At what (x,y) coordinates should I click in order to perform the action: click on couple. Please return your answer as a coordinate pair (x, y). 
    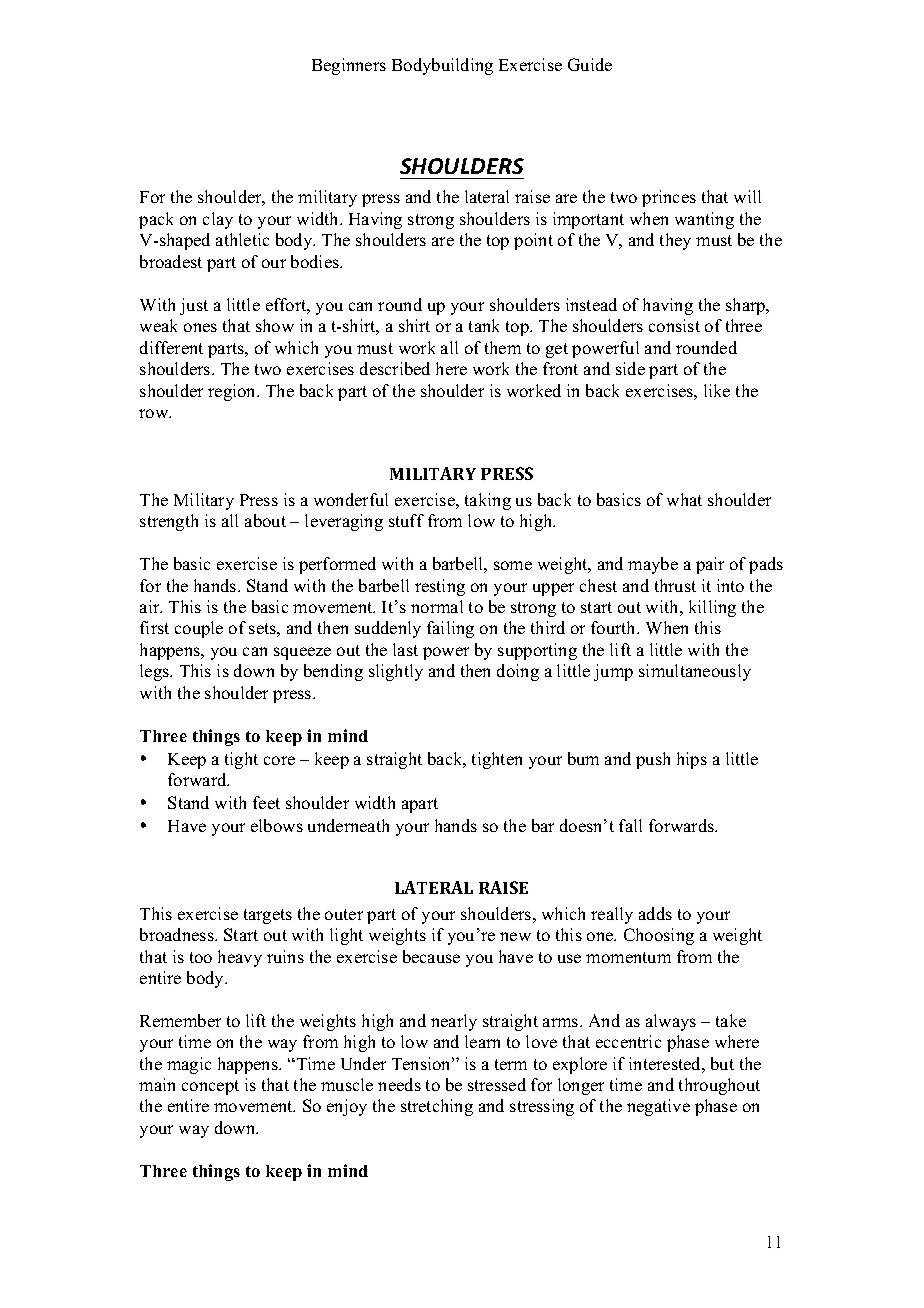
    Looking at the image, I should click on (199, 629).
